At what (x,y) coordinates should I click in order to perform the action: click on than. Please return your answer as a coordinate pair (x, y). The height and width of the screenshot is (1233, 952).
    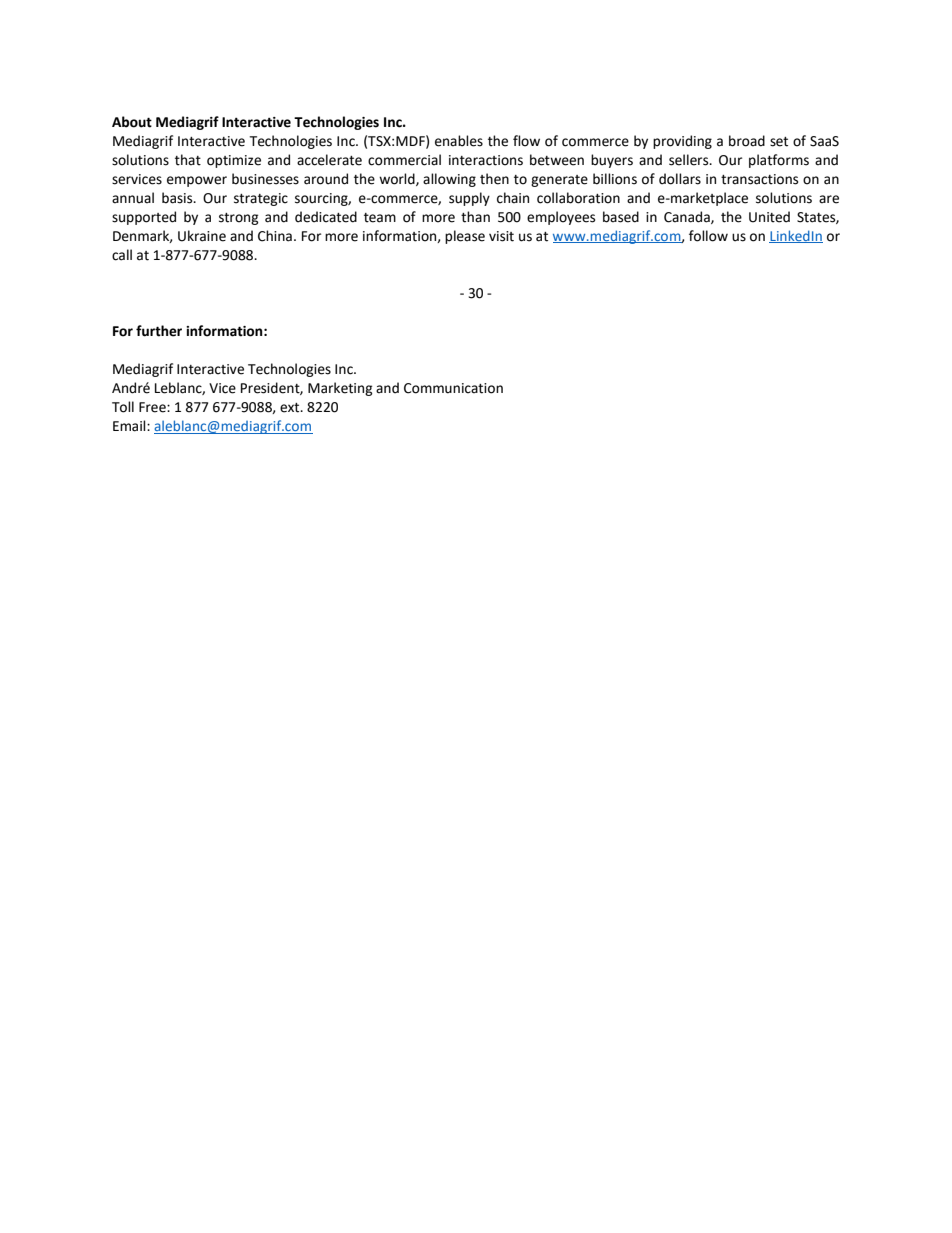
    Looking at the image, I should click on (475, 217).
